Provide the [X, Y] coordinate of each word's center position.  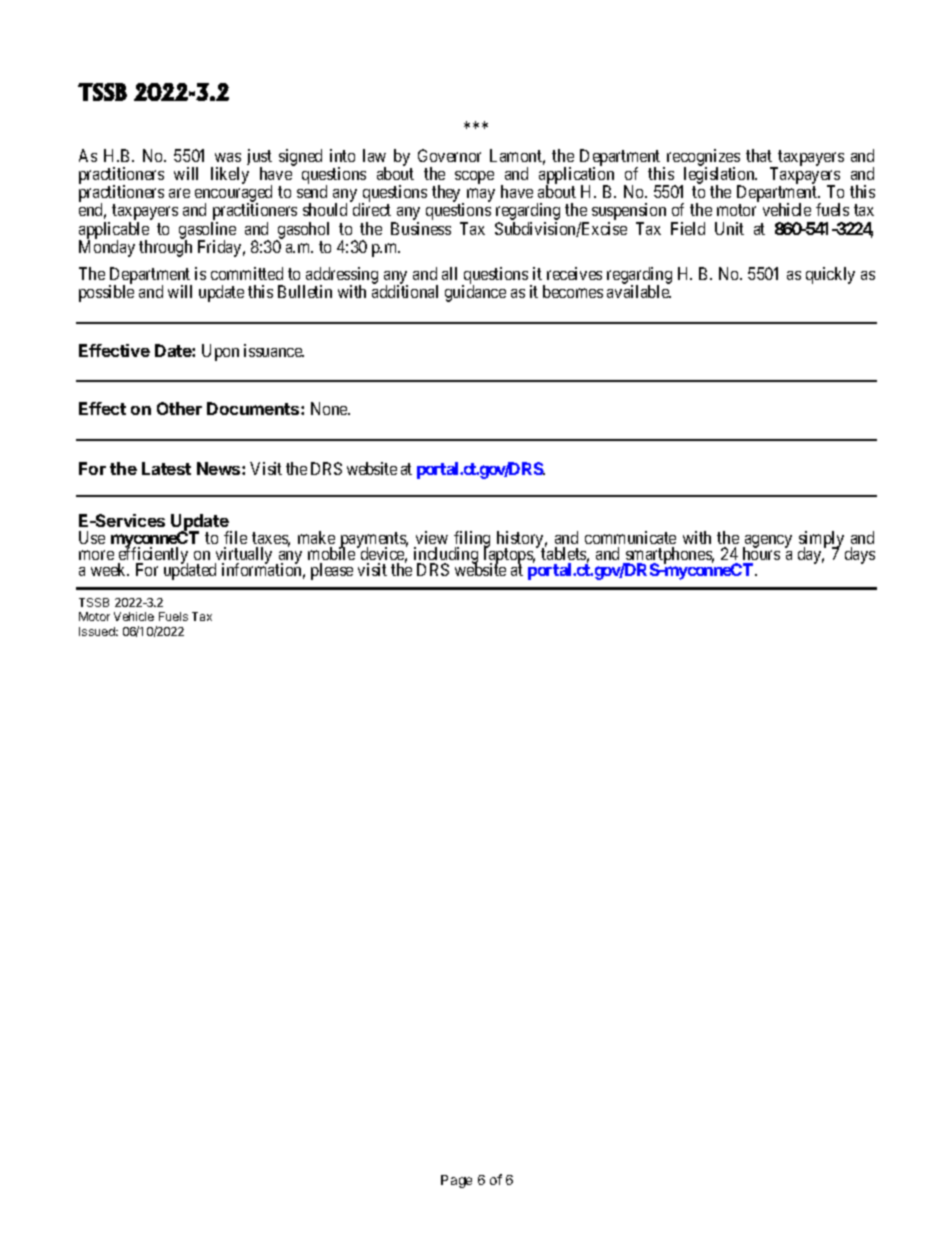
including [446, 557]
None [330, 408]
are [179, 193]
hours [761, 553]
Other [179, 408]
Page [456, 1181]
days [860, 555]
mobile [331, 553]
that [759, 155]
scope [474, 177]
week [110, 569]
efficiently [153, 556]
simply [821, 540]
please [332, 571]
